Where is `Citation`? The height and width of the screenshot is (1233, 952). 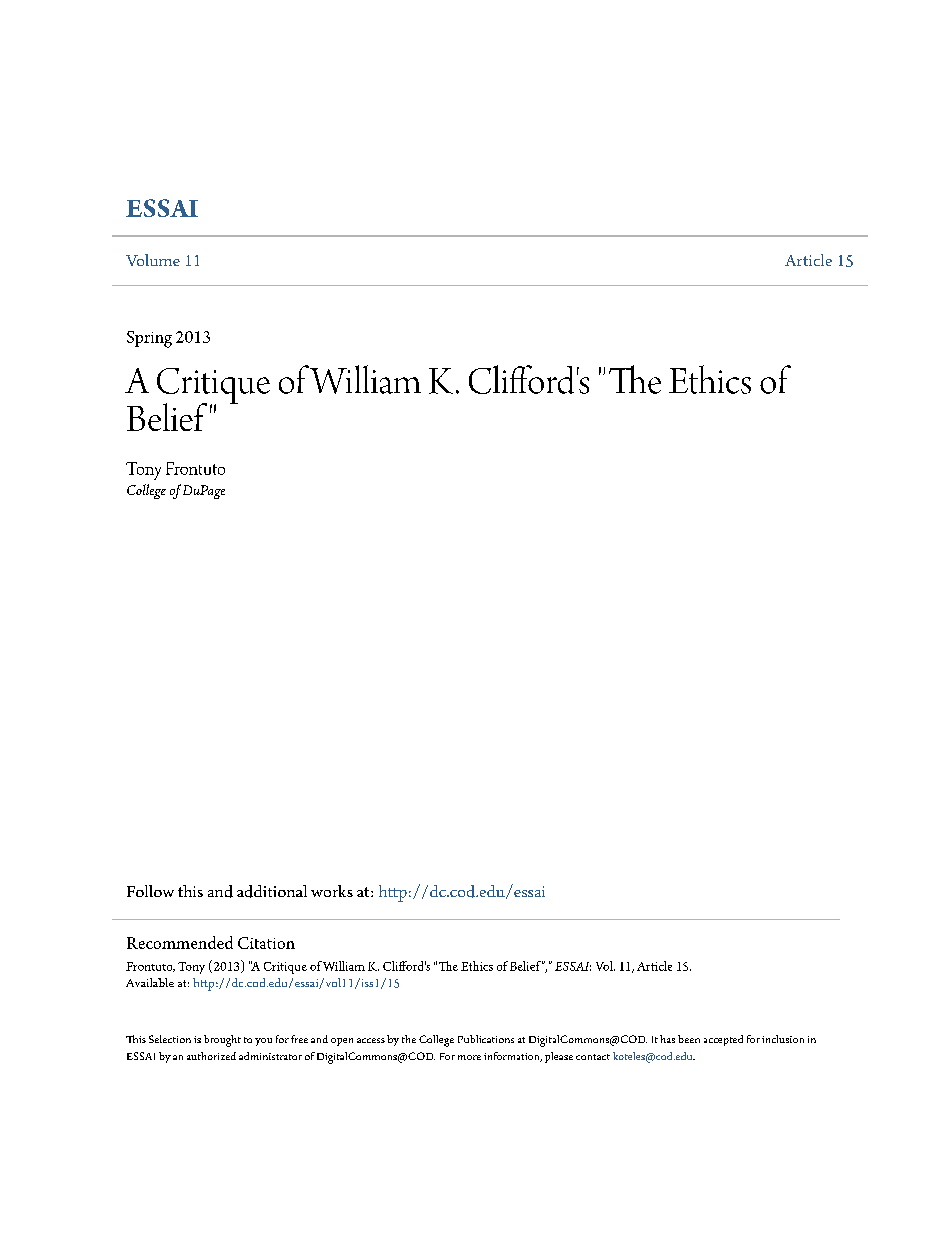 Citation is located at coordinates (266, 943).
